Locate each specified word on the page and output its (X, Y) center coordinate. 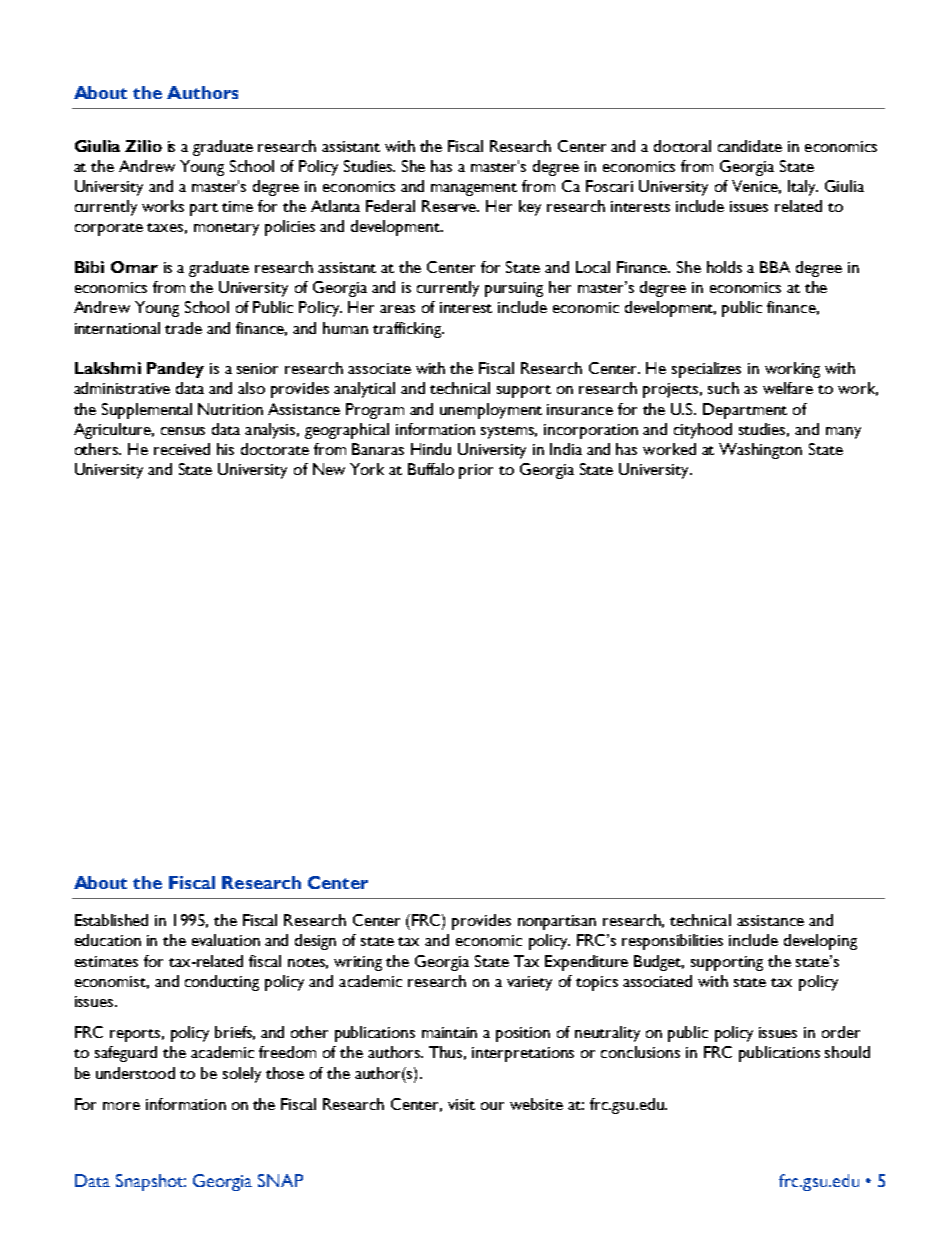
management (474, 189)
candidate (750, 146)
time (237, 206)
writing (358, 963)
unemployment (491, 411)
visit (461, 1104)
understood (135, 1073)
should (847, 1052)
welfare (788, 388)
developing (820, 942)
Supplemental (147, 411)
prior (476, 471)
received (182, 449)
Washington (760, 451)
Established (111, 920)
